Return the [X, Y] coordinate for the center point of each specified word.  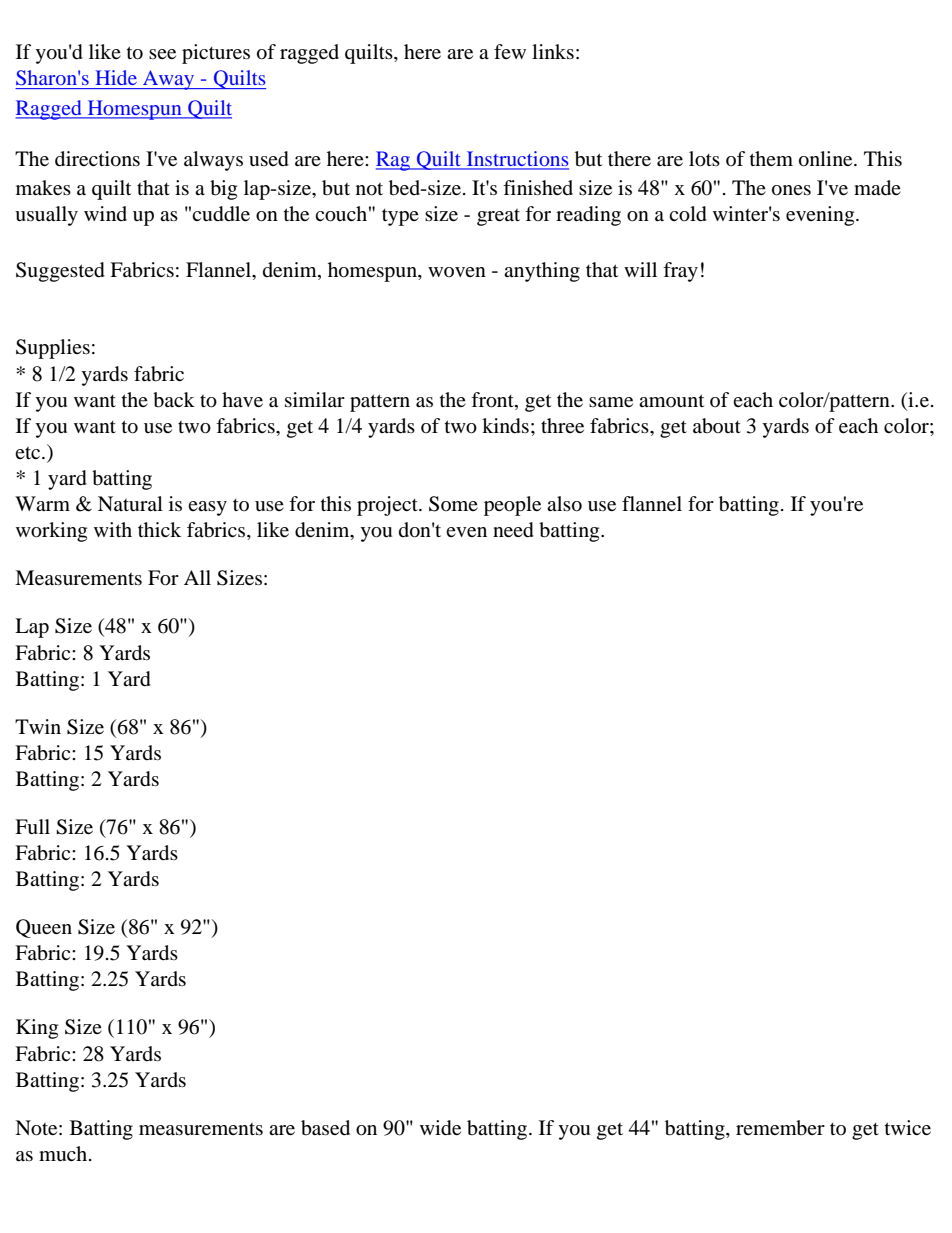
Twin [38, 726]
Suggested [60, 272]
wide [440, 1128]
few [510, 51]
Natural [130, 503]
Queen [44, 928]
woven [457, 272]
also [564, 504]
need [513, 530]
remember [780, 1128]
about [717, 426]
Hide [116, 77]
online [827, 159]
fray [680, 272]
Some [453, 504]
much [64, 1153]
